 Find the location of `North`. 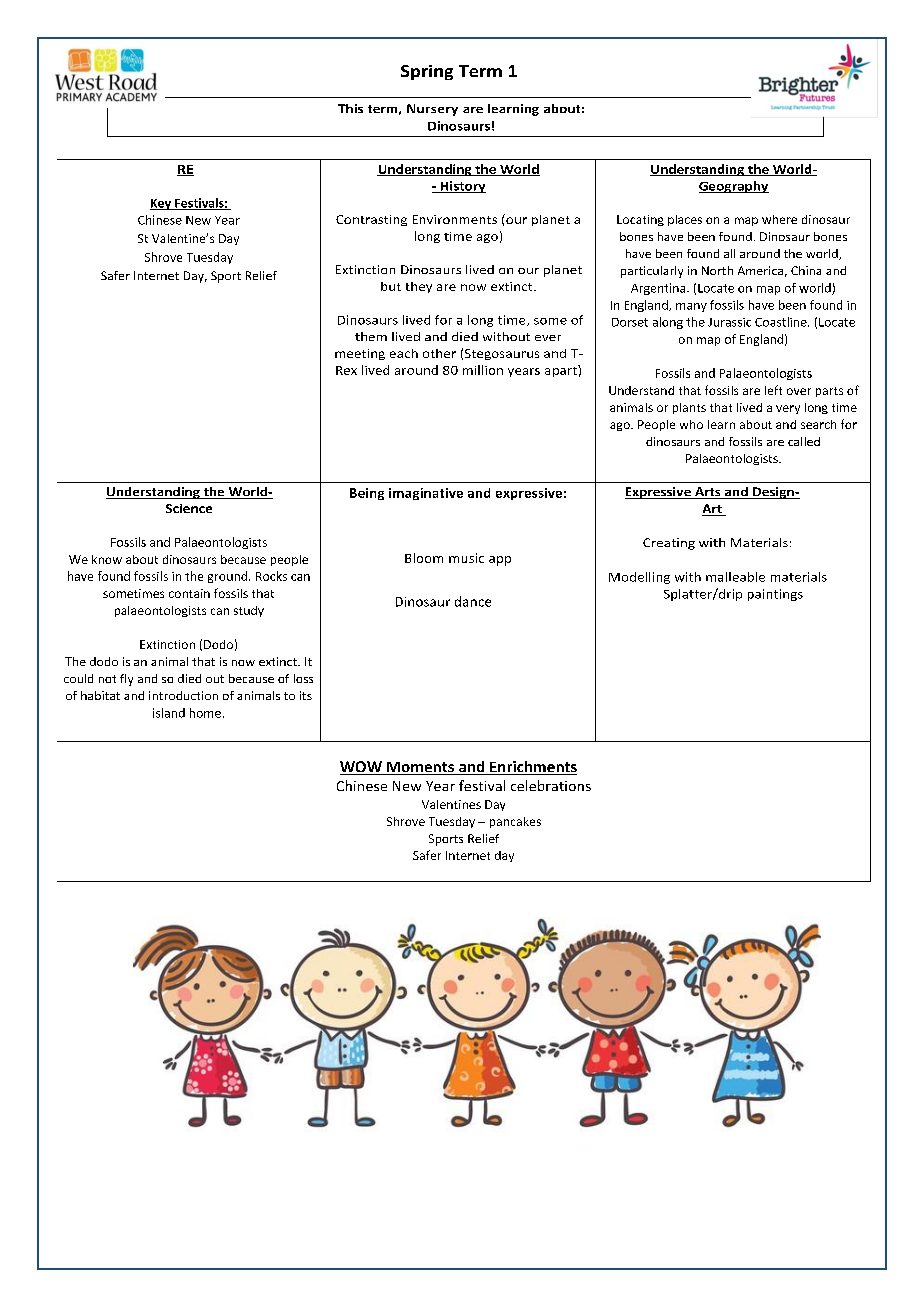

North is located at coordinates (717, 270).
